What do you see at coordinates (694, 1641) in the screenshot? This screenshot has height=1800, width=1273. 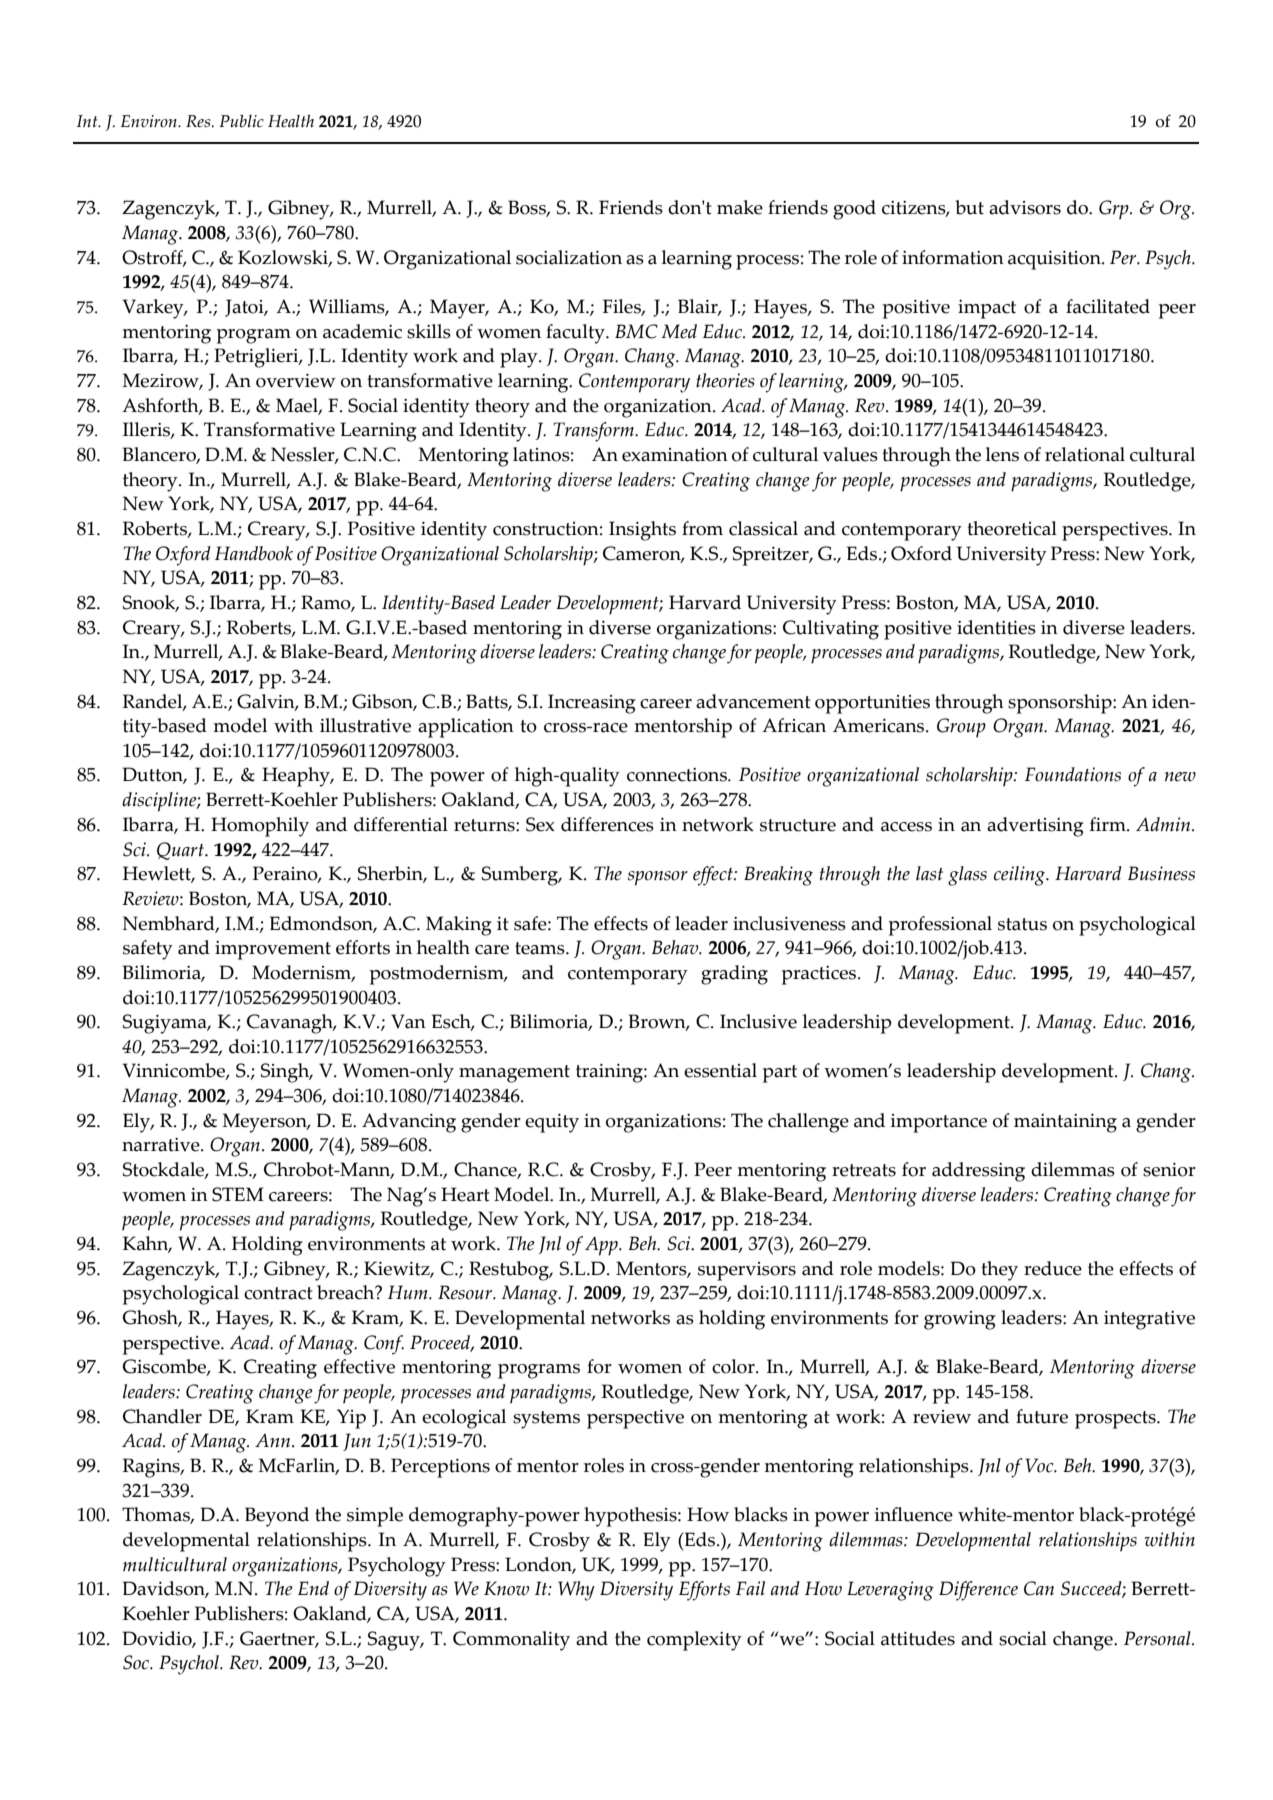 I see `complexity` at bounding box center [694, 1641].
